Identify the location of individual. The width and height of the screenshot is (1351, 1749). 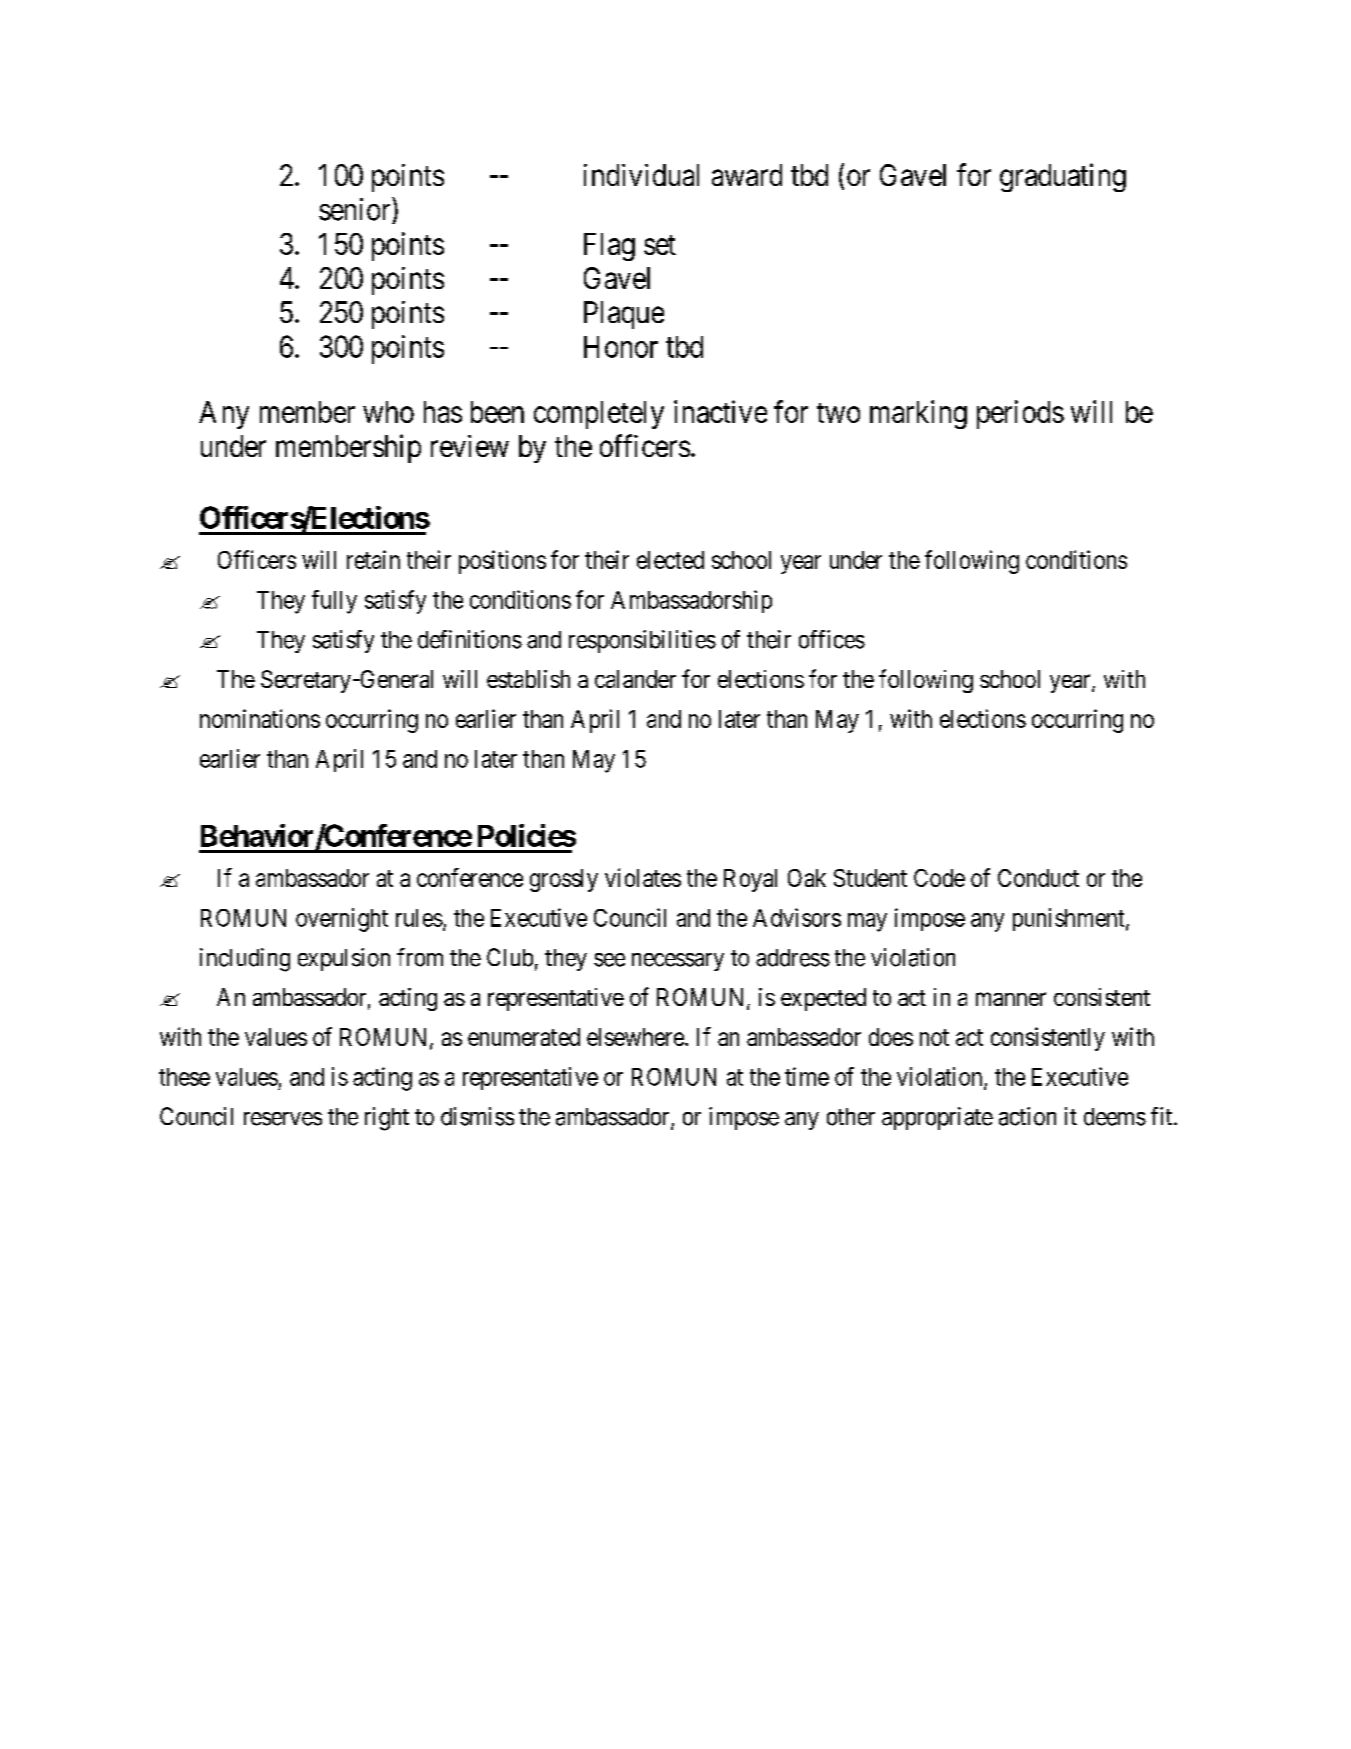
(641, 175).
